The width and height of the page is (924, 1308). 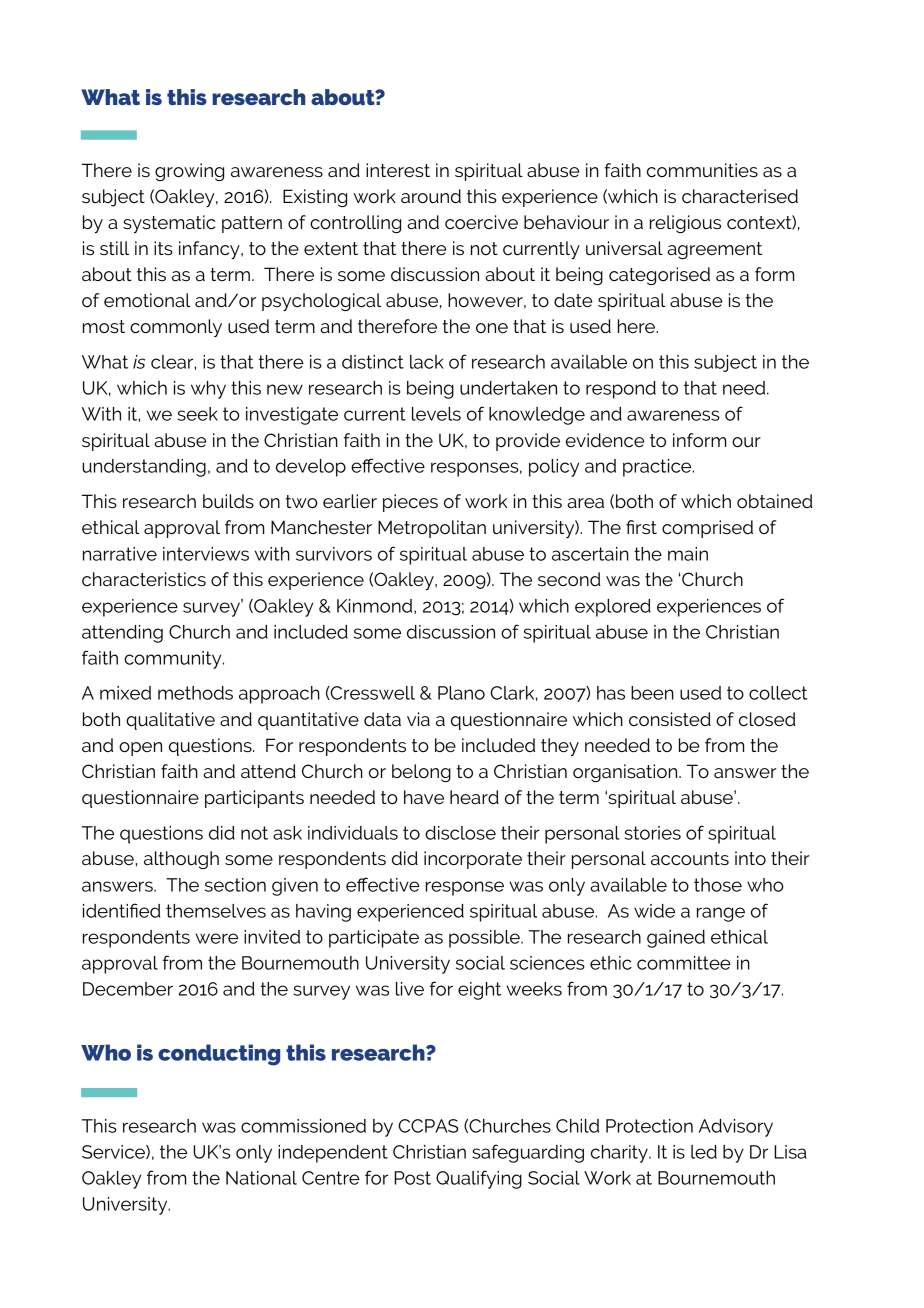 What do you see at coordinates (169, 224) in the page?
I see `systematic` at bounding box center [169, 224].
